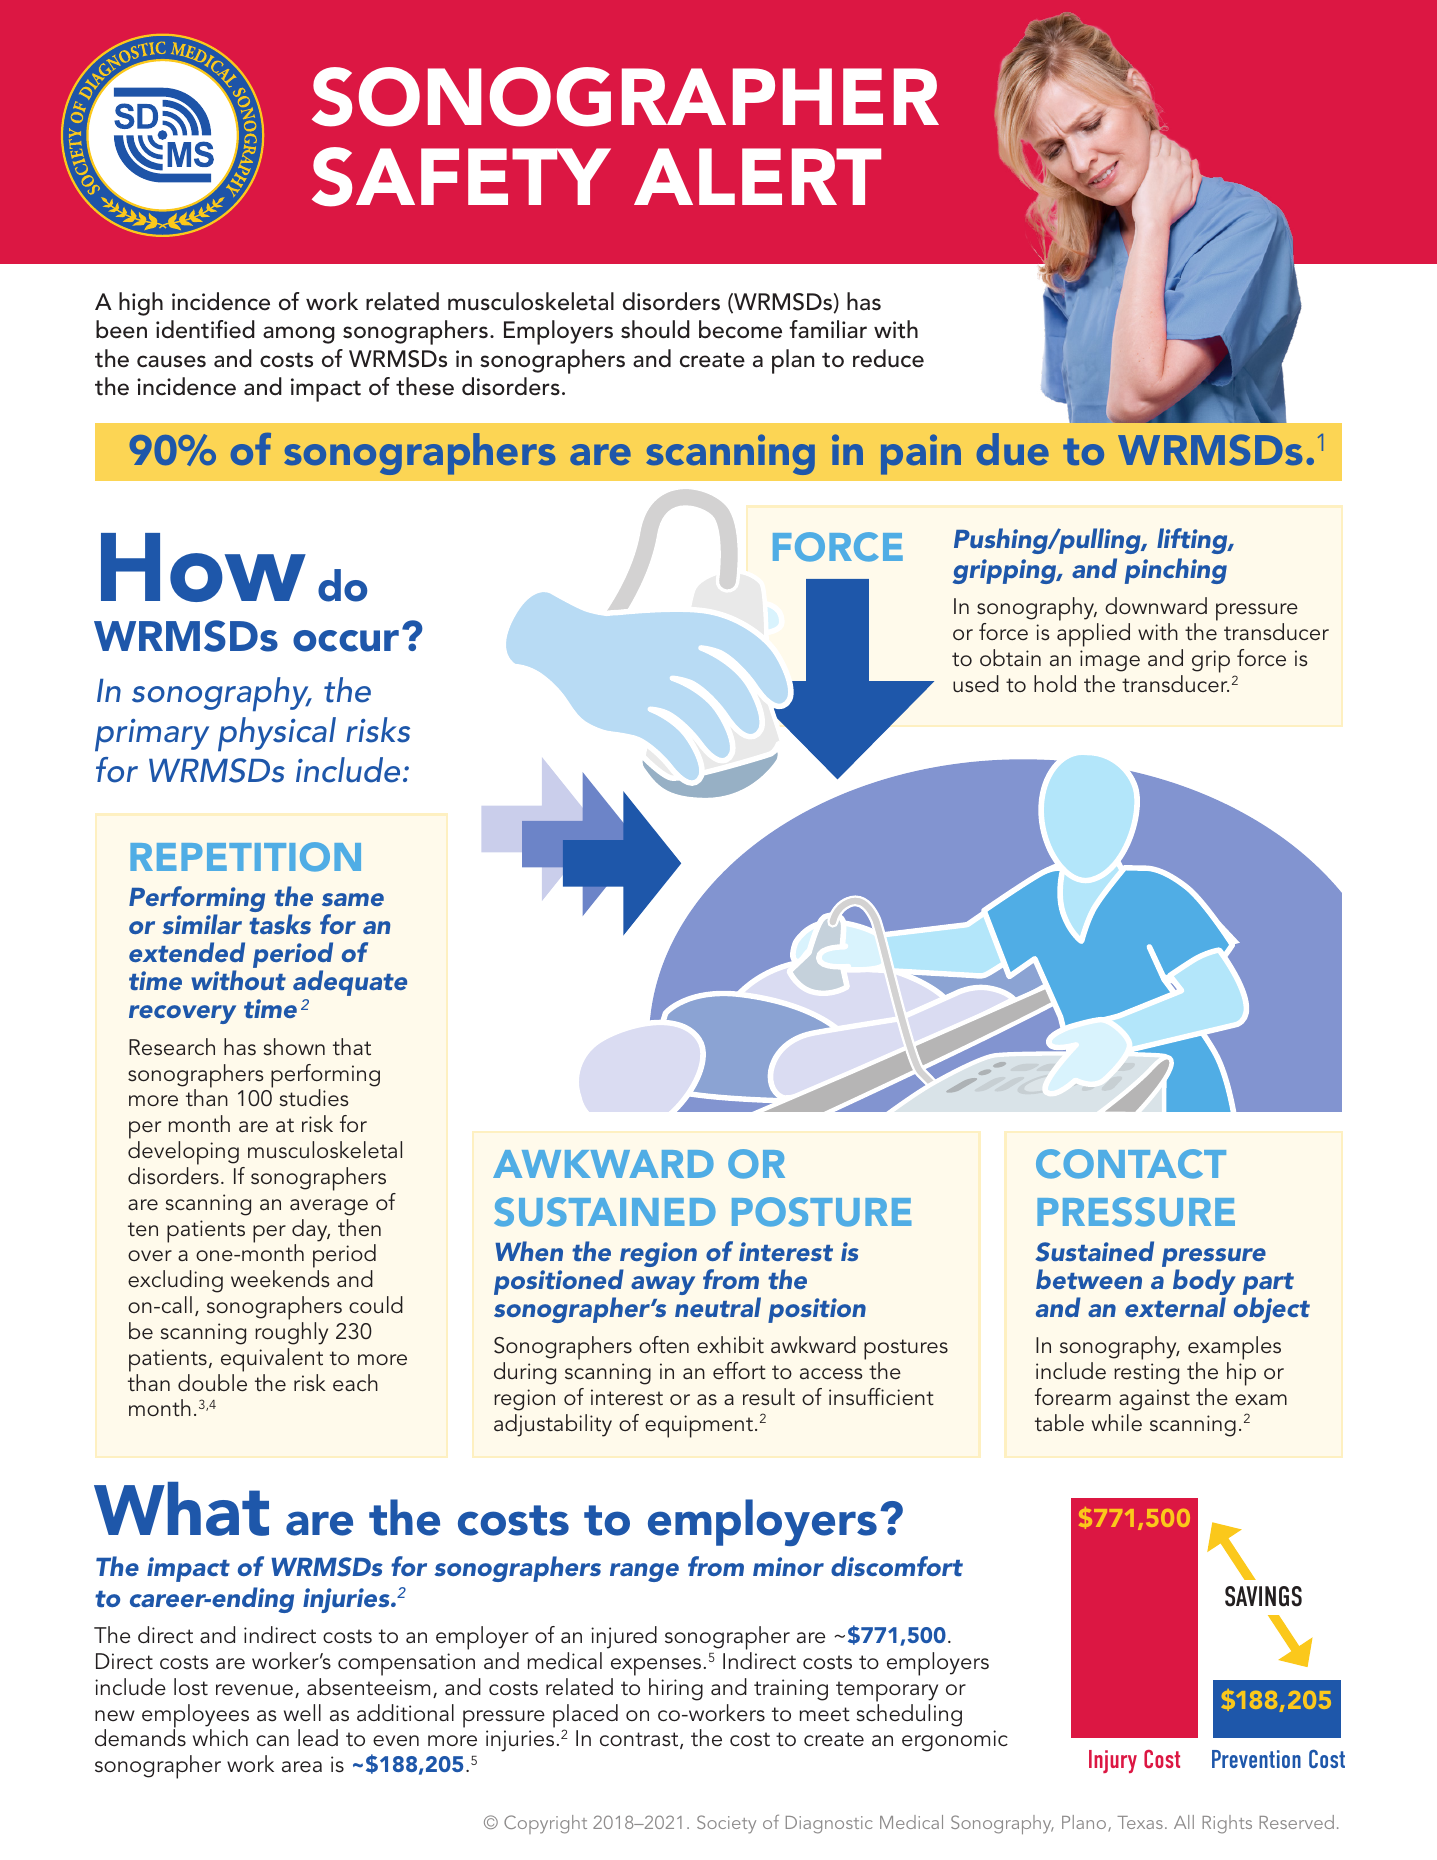 The height and width of the screenshot is (1860, 1437). What do you see at coordinates (739, 1370) in the screenshot?
I see `effort` at bounding box center [739, 1370].
